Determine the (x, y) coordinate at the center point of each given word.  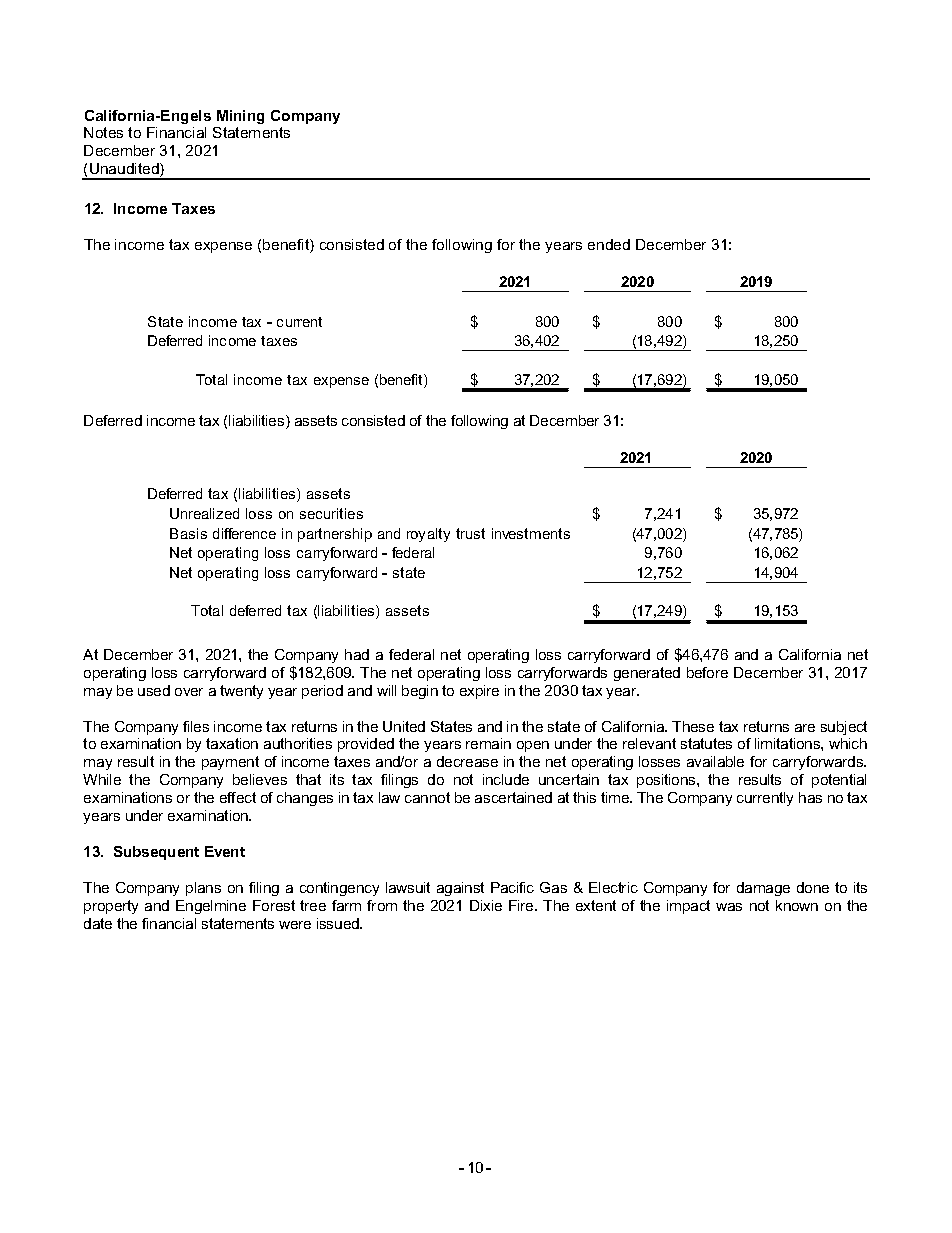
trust (470, 533)
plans (203, 889)
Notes (103, 132)
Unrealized (204, 513)
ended (609, 244)
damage (763, 889)
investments (531, 533)
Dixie (486, 905)
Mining (240, 117)
